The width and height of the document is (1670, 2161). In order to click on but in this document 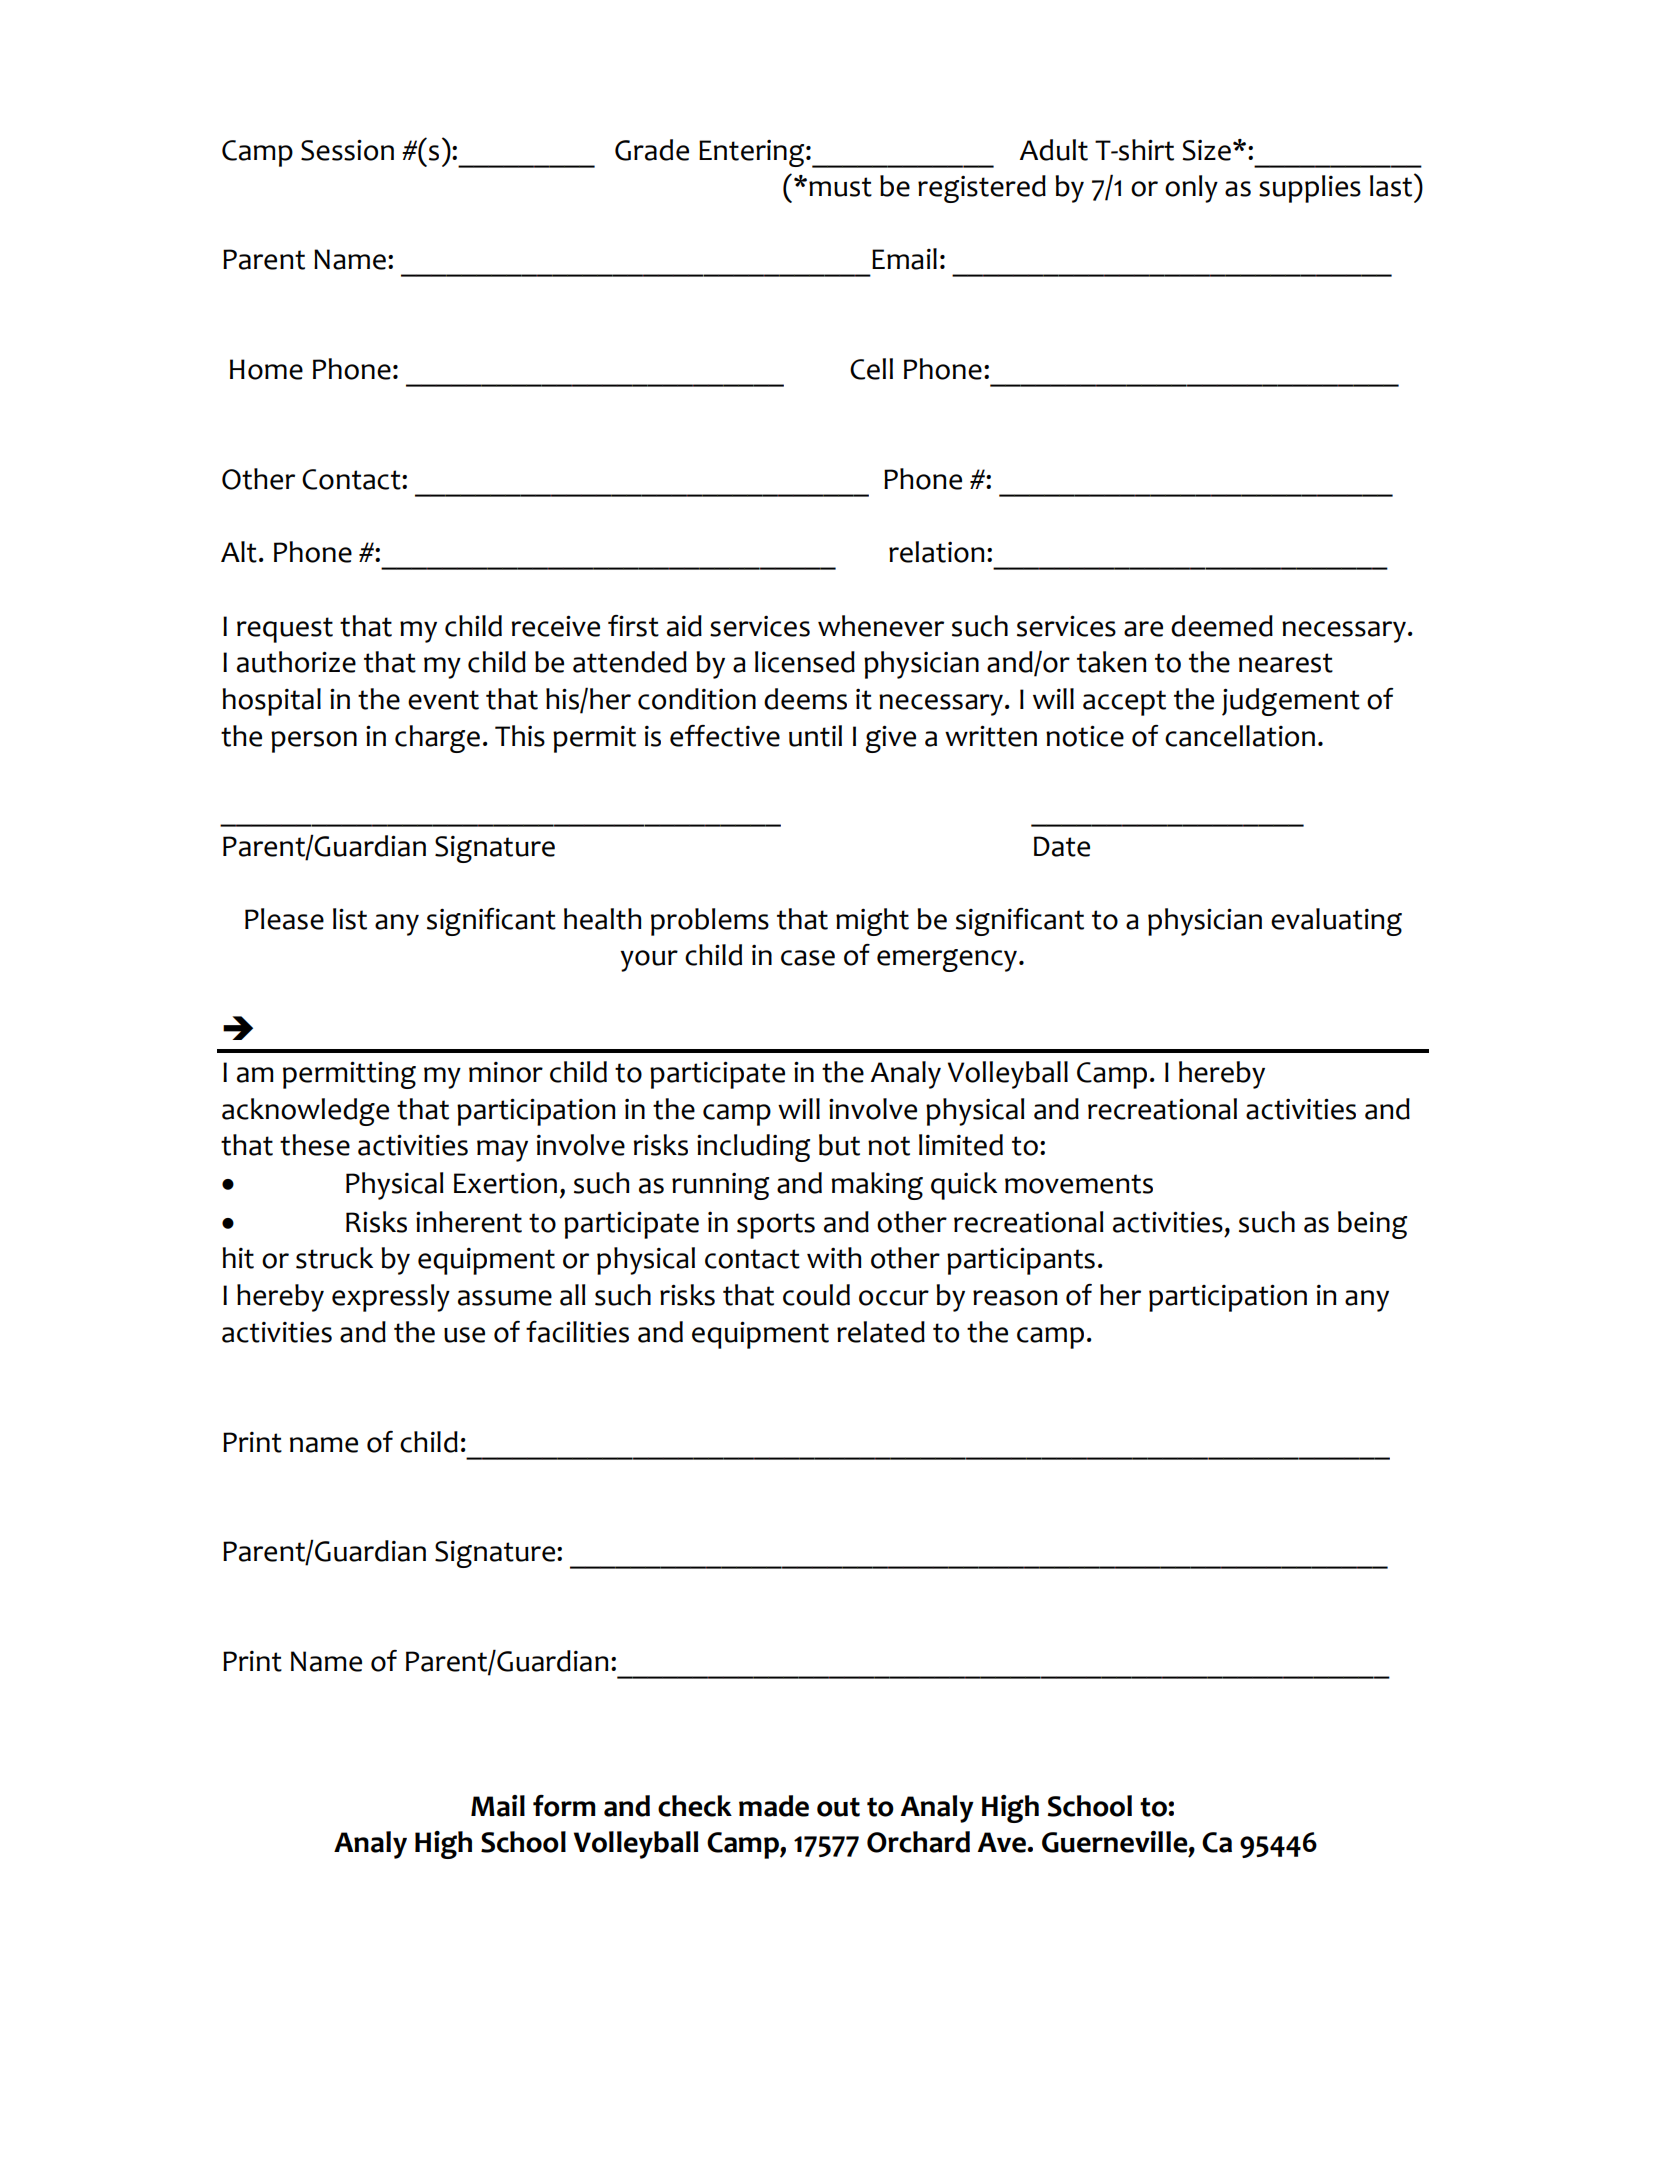, I will do `click(839, 1145)`.
